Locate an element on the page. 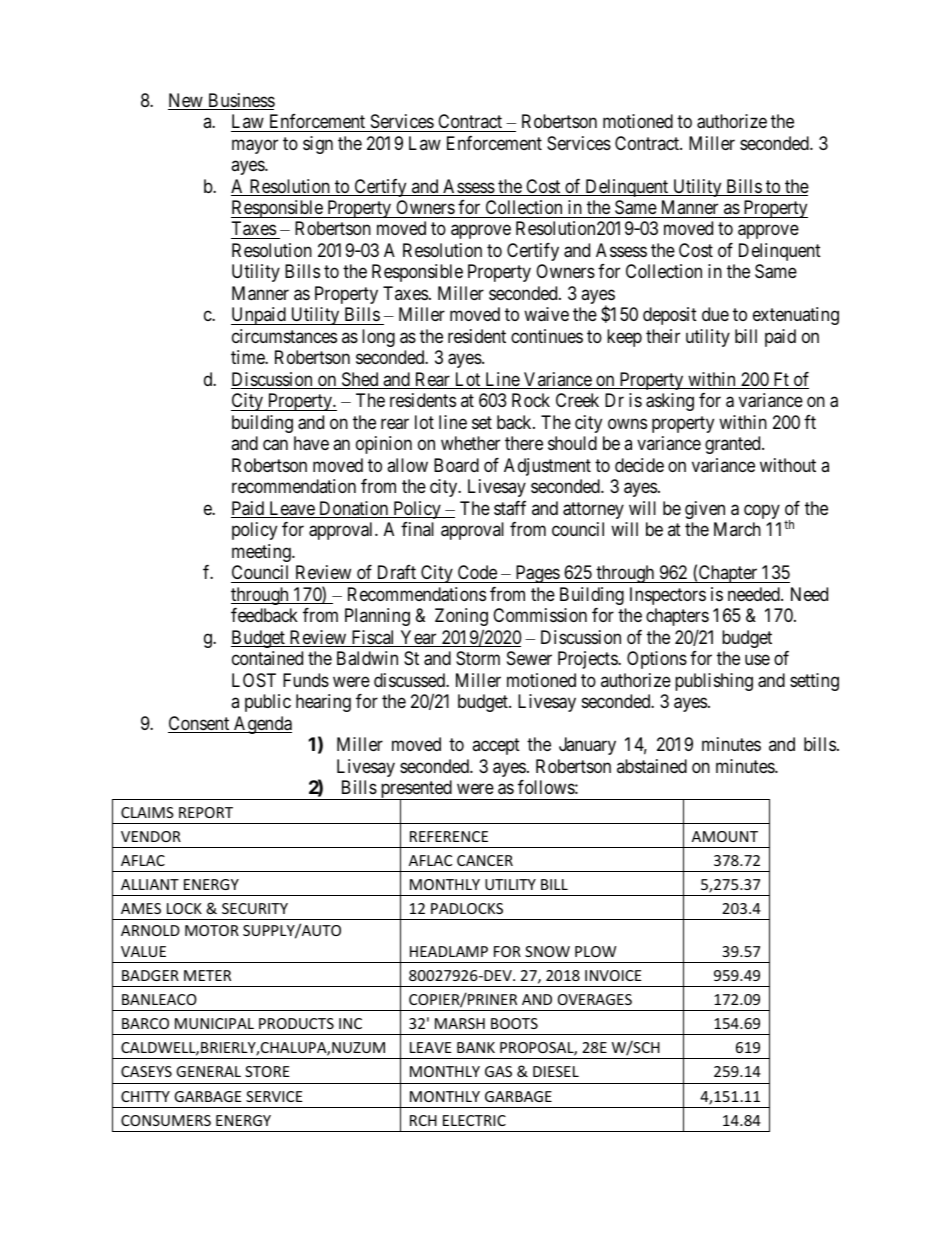 Image resolution: width=952 pixels, height=1233 pixels. have is located at coordinates (311, 443).
